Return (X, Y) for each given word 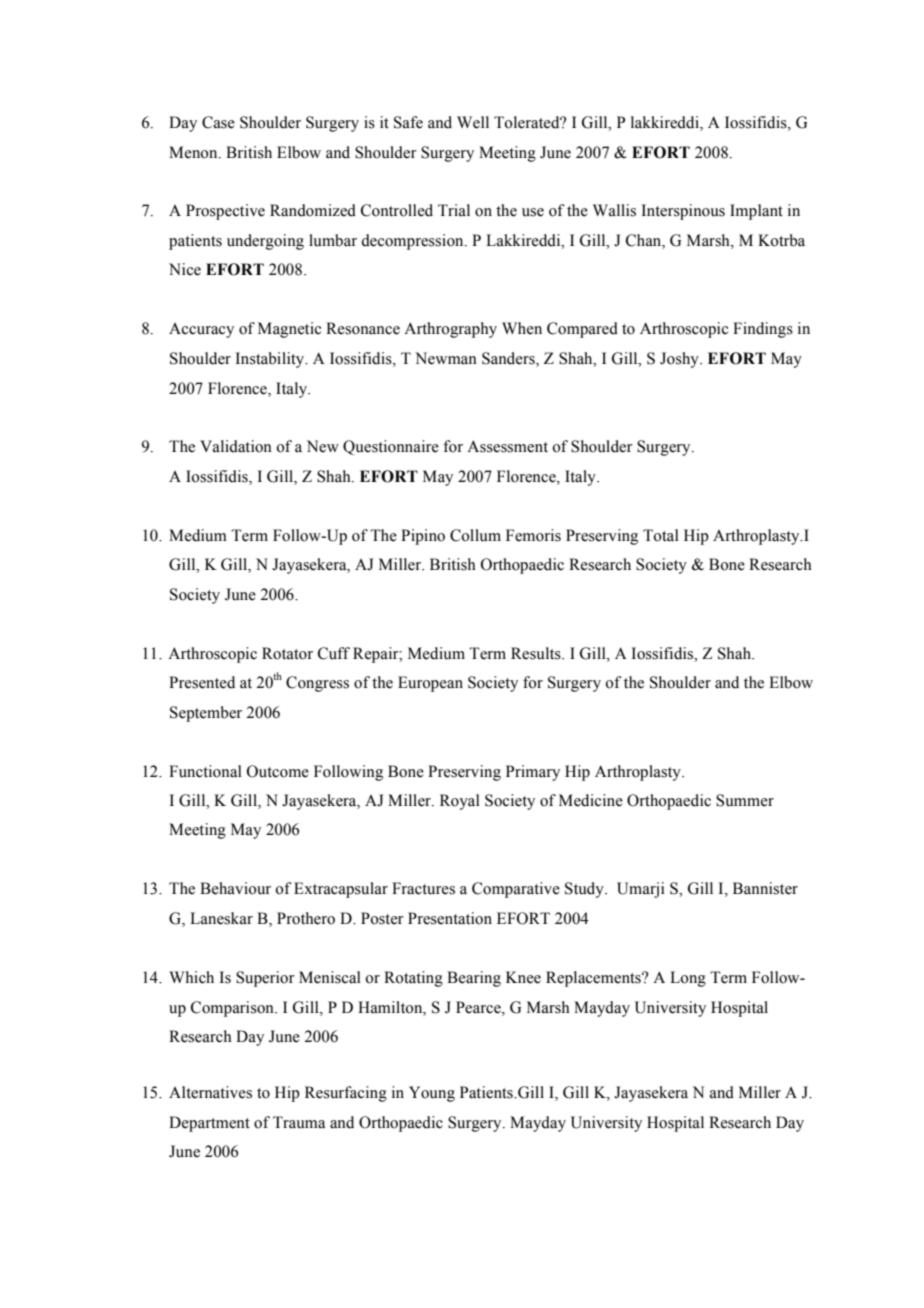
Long (688, 979)
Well (473, 122)
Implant (756, 212)
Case (218, 122)
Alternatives (210, 1092)
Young (432, 1094)
